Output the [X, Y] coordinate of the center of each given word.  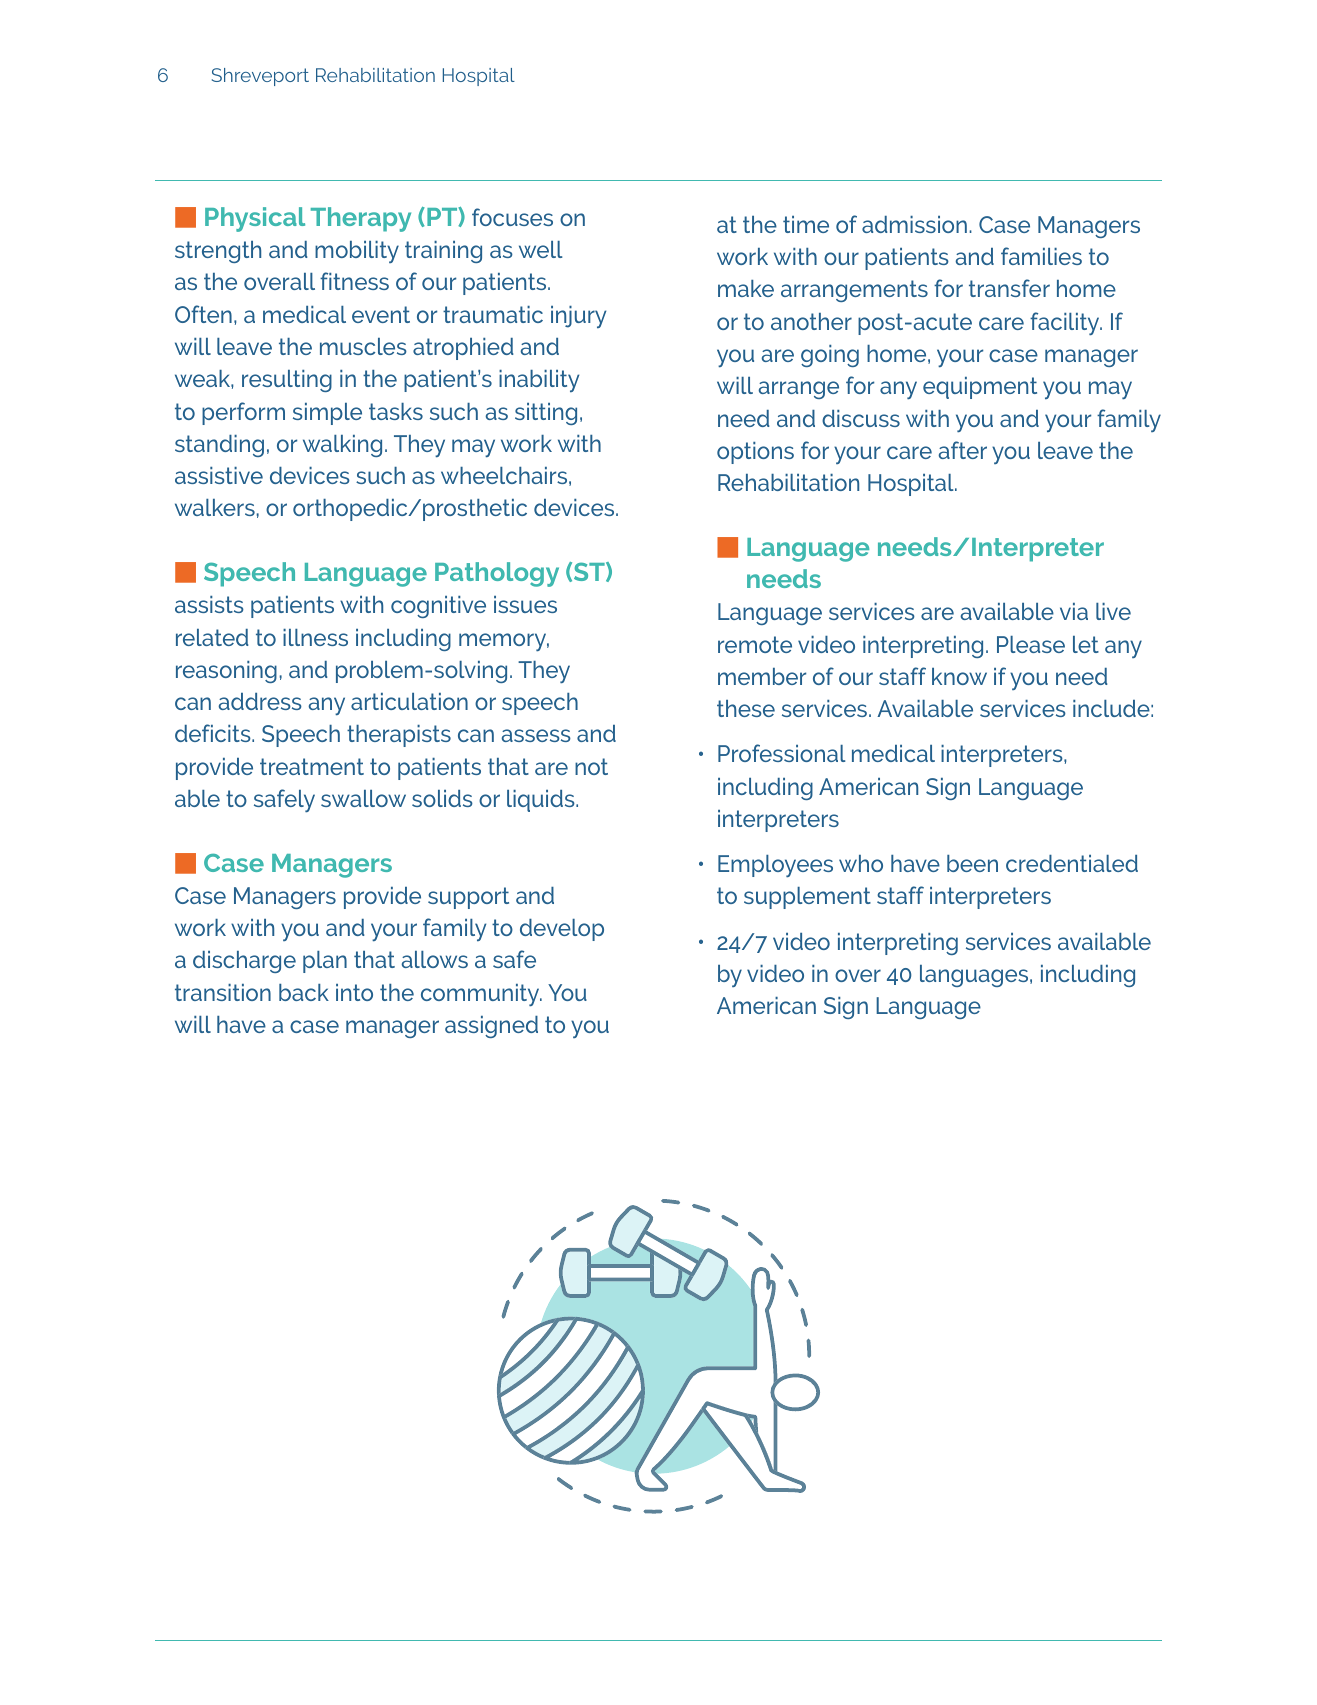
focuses [512, 217]
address [260, 701]
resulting [287, 381]
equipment [980, 388]
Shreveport [260, 77]
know [959, 676]
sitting [546, 414]
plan [325, 962]
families [1041, 256]
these [746, 708]
